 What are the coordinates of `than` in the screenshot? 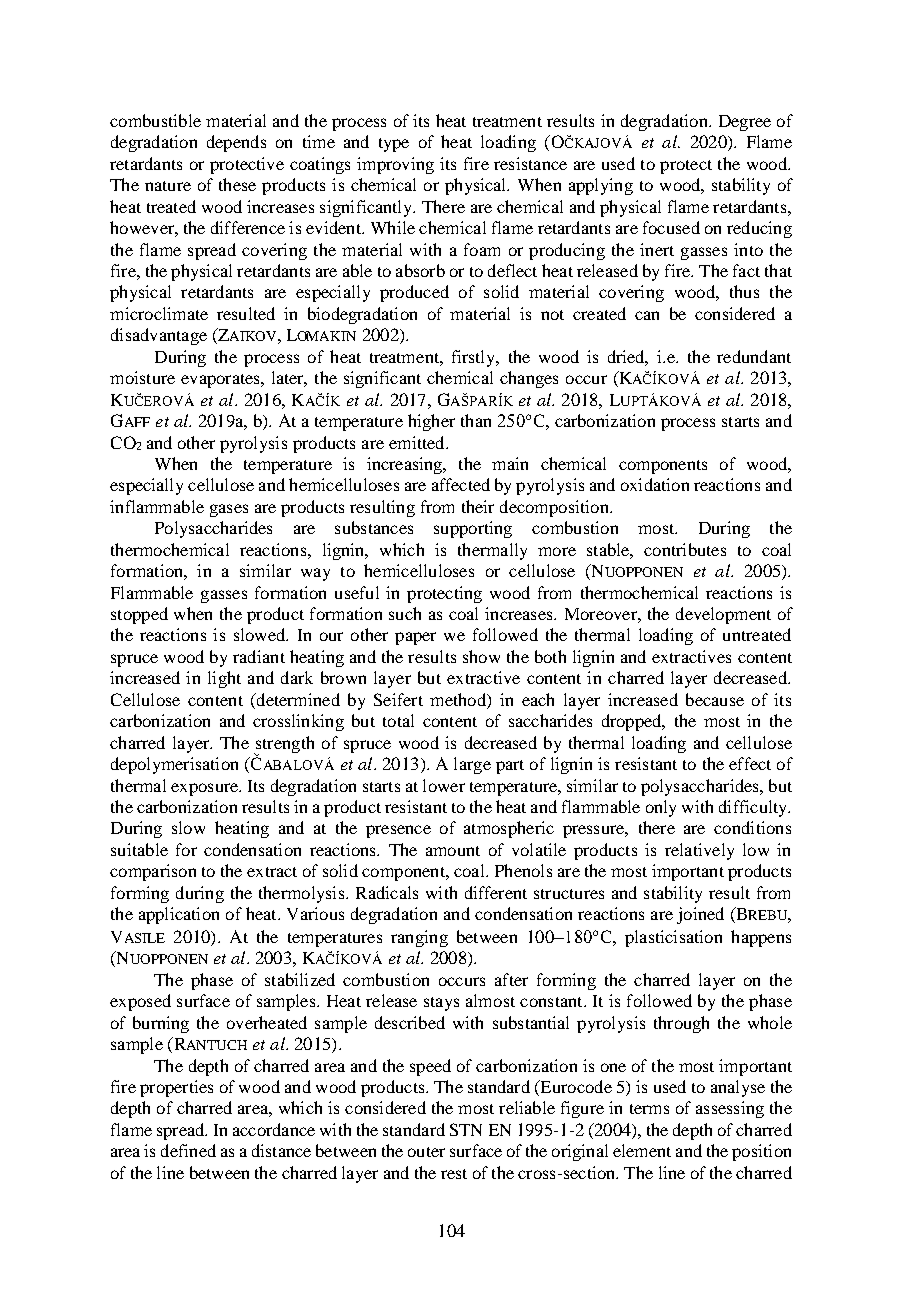 It's located at (476, 420).
